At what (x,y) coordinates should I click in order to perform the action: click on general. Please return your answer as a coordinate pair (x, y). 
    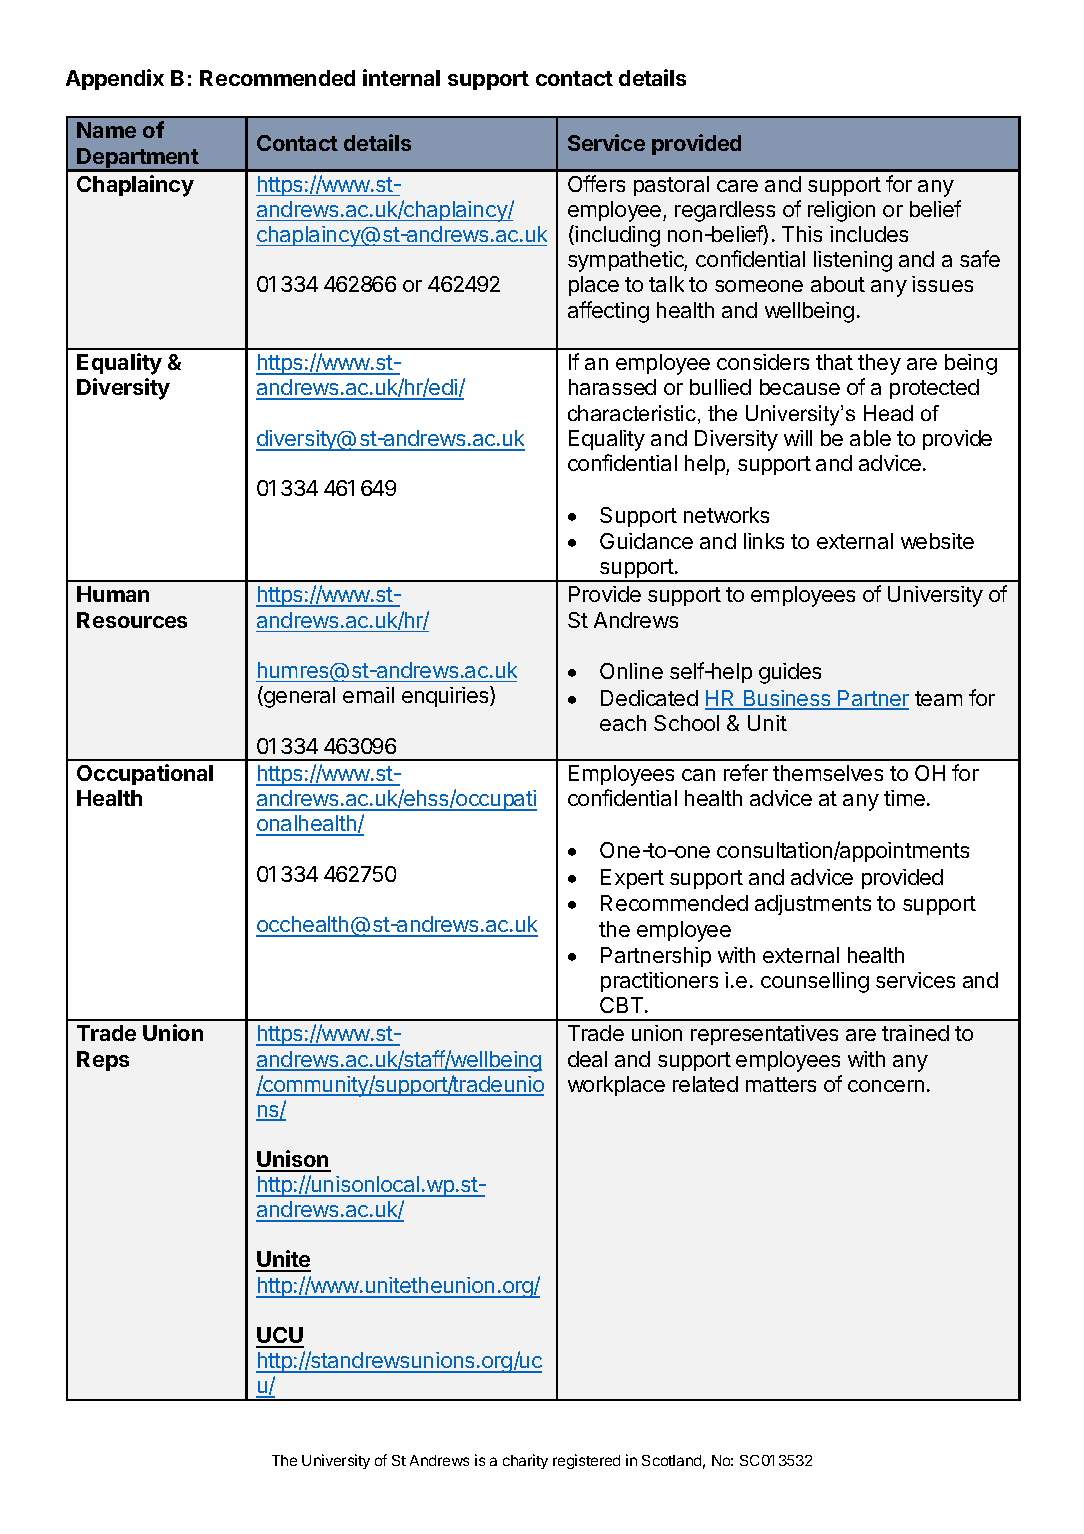
    Looking at the image, I should click on (298, 697).
